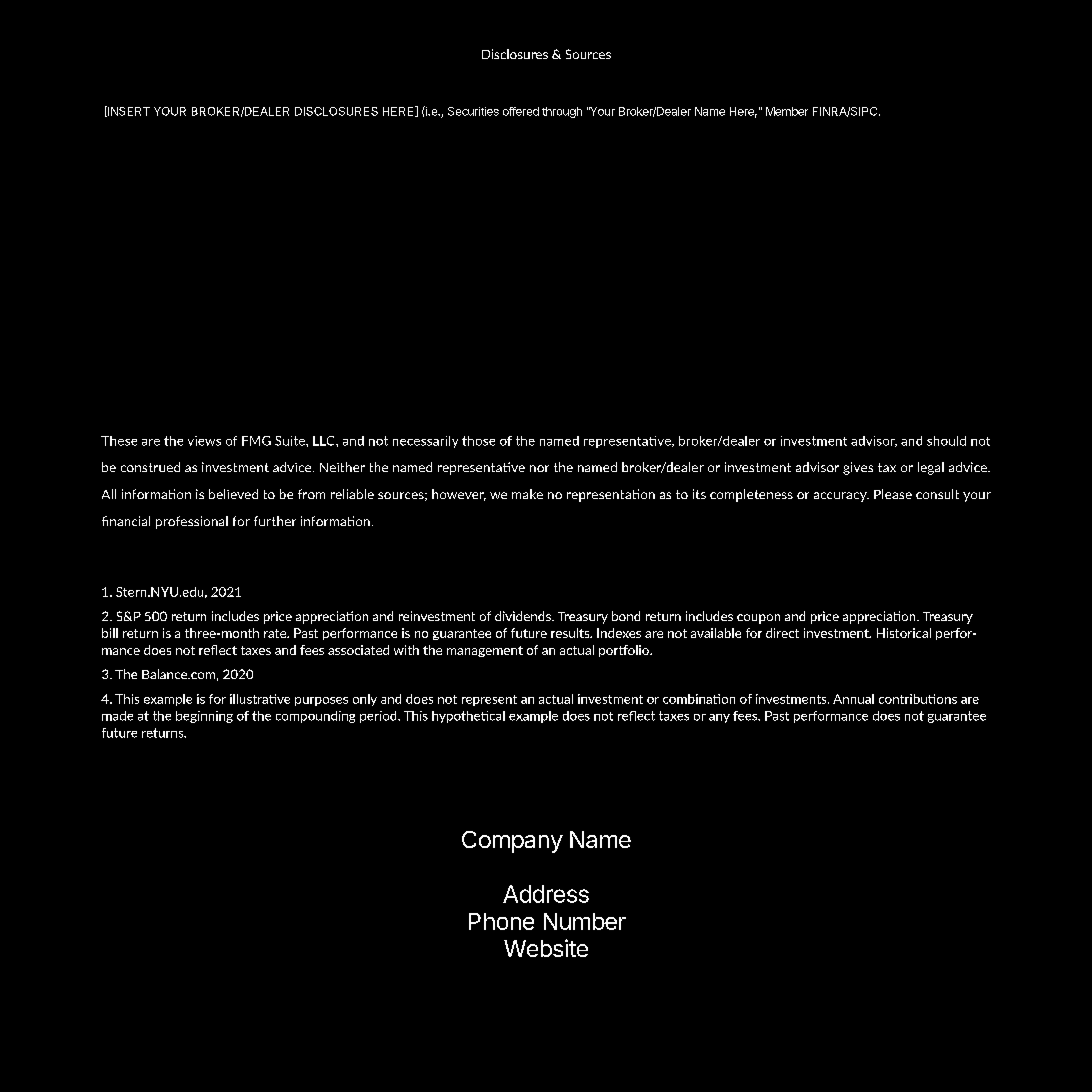  Describe the element at coordinates (853, 699) in the screenshot. I see `Annual` at that location.
